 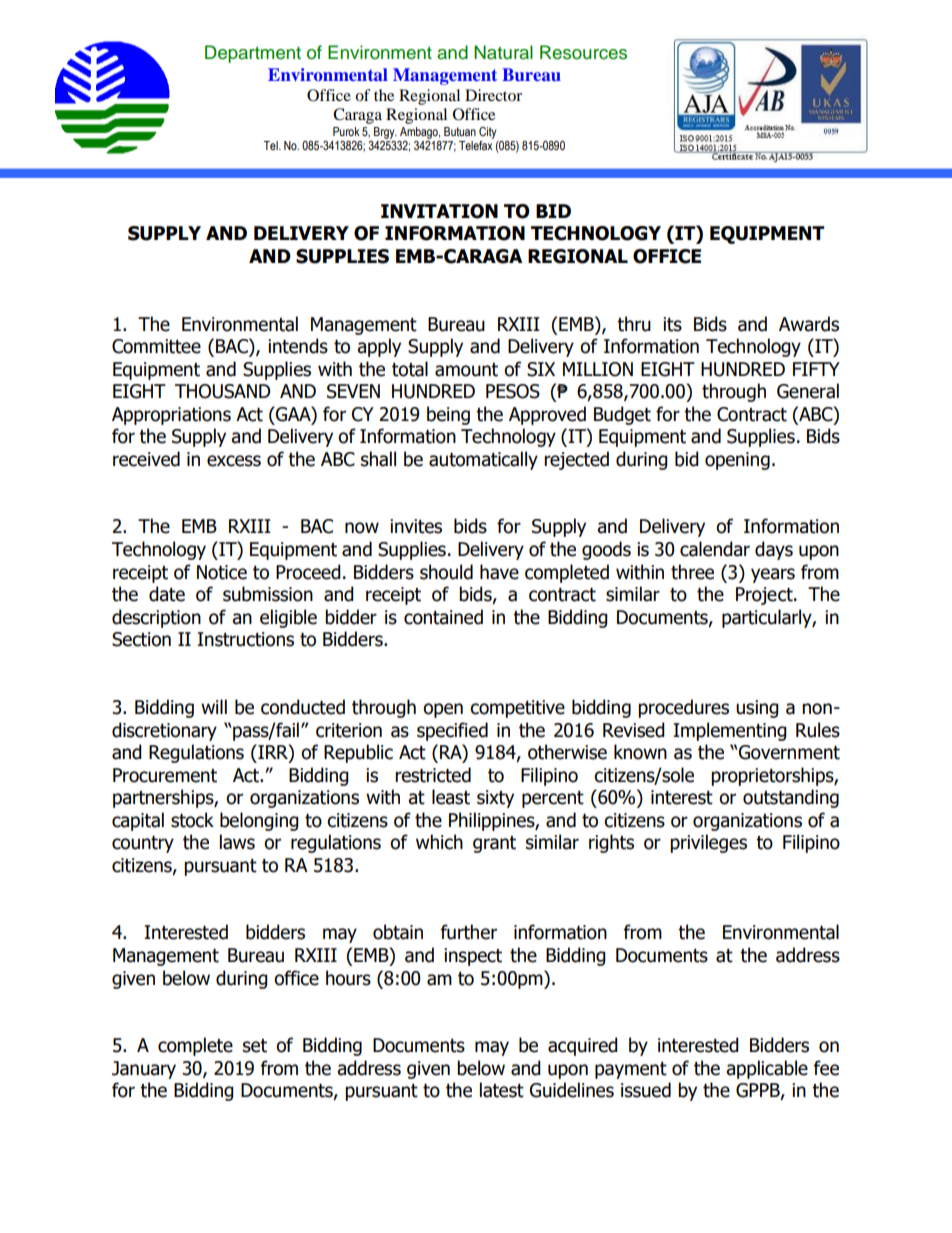 What do you see at coordinates (493, 95) in the page?
I see `Director` at bounding box center [493, 95].
